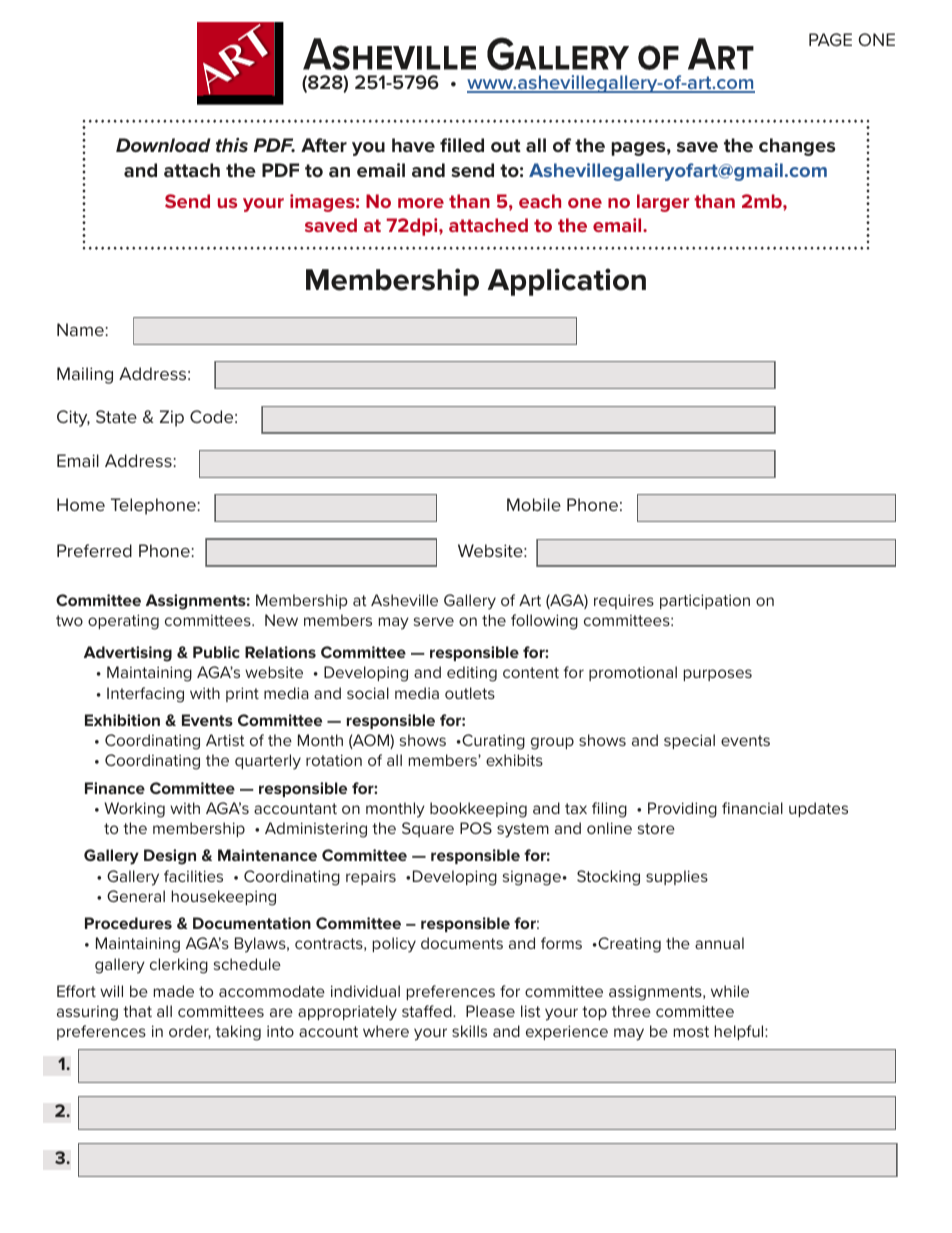  I want to click on filled, so click(462, 145).
